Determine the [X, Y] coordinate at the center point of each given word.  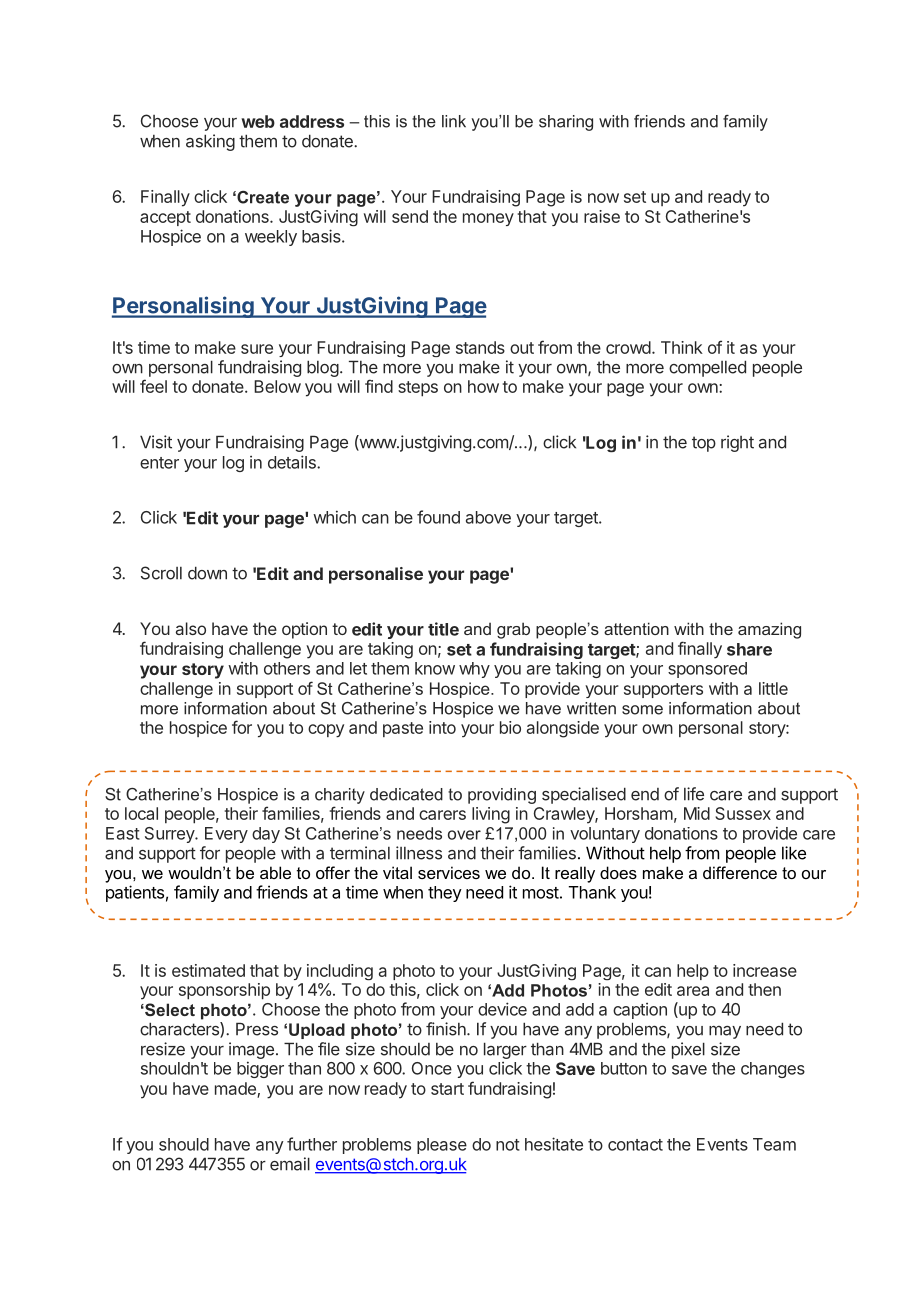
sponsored [707, 670]
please [442, 1146]
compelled [707, 368]
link [454, 121]
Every [226, 835]
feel [153, 386]
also [191, 628]
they [445, 894]
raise [602, 216]
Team [774, 1144]
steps [418, 389]
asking [210, 142]
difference [740, 872]
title [443, 629]
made [236, 1089]
